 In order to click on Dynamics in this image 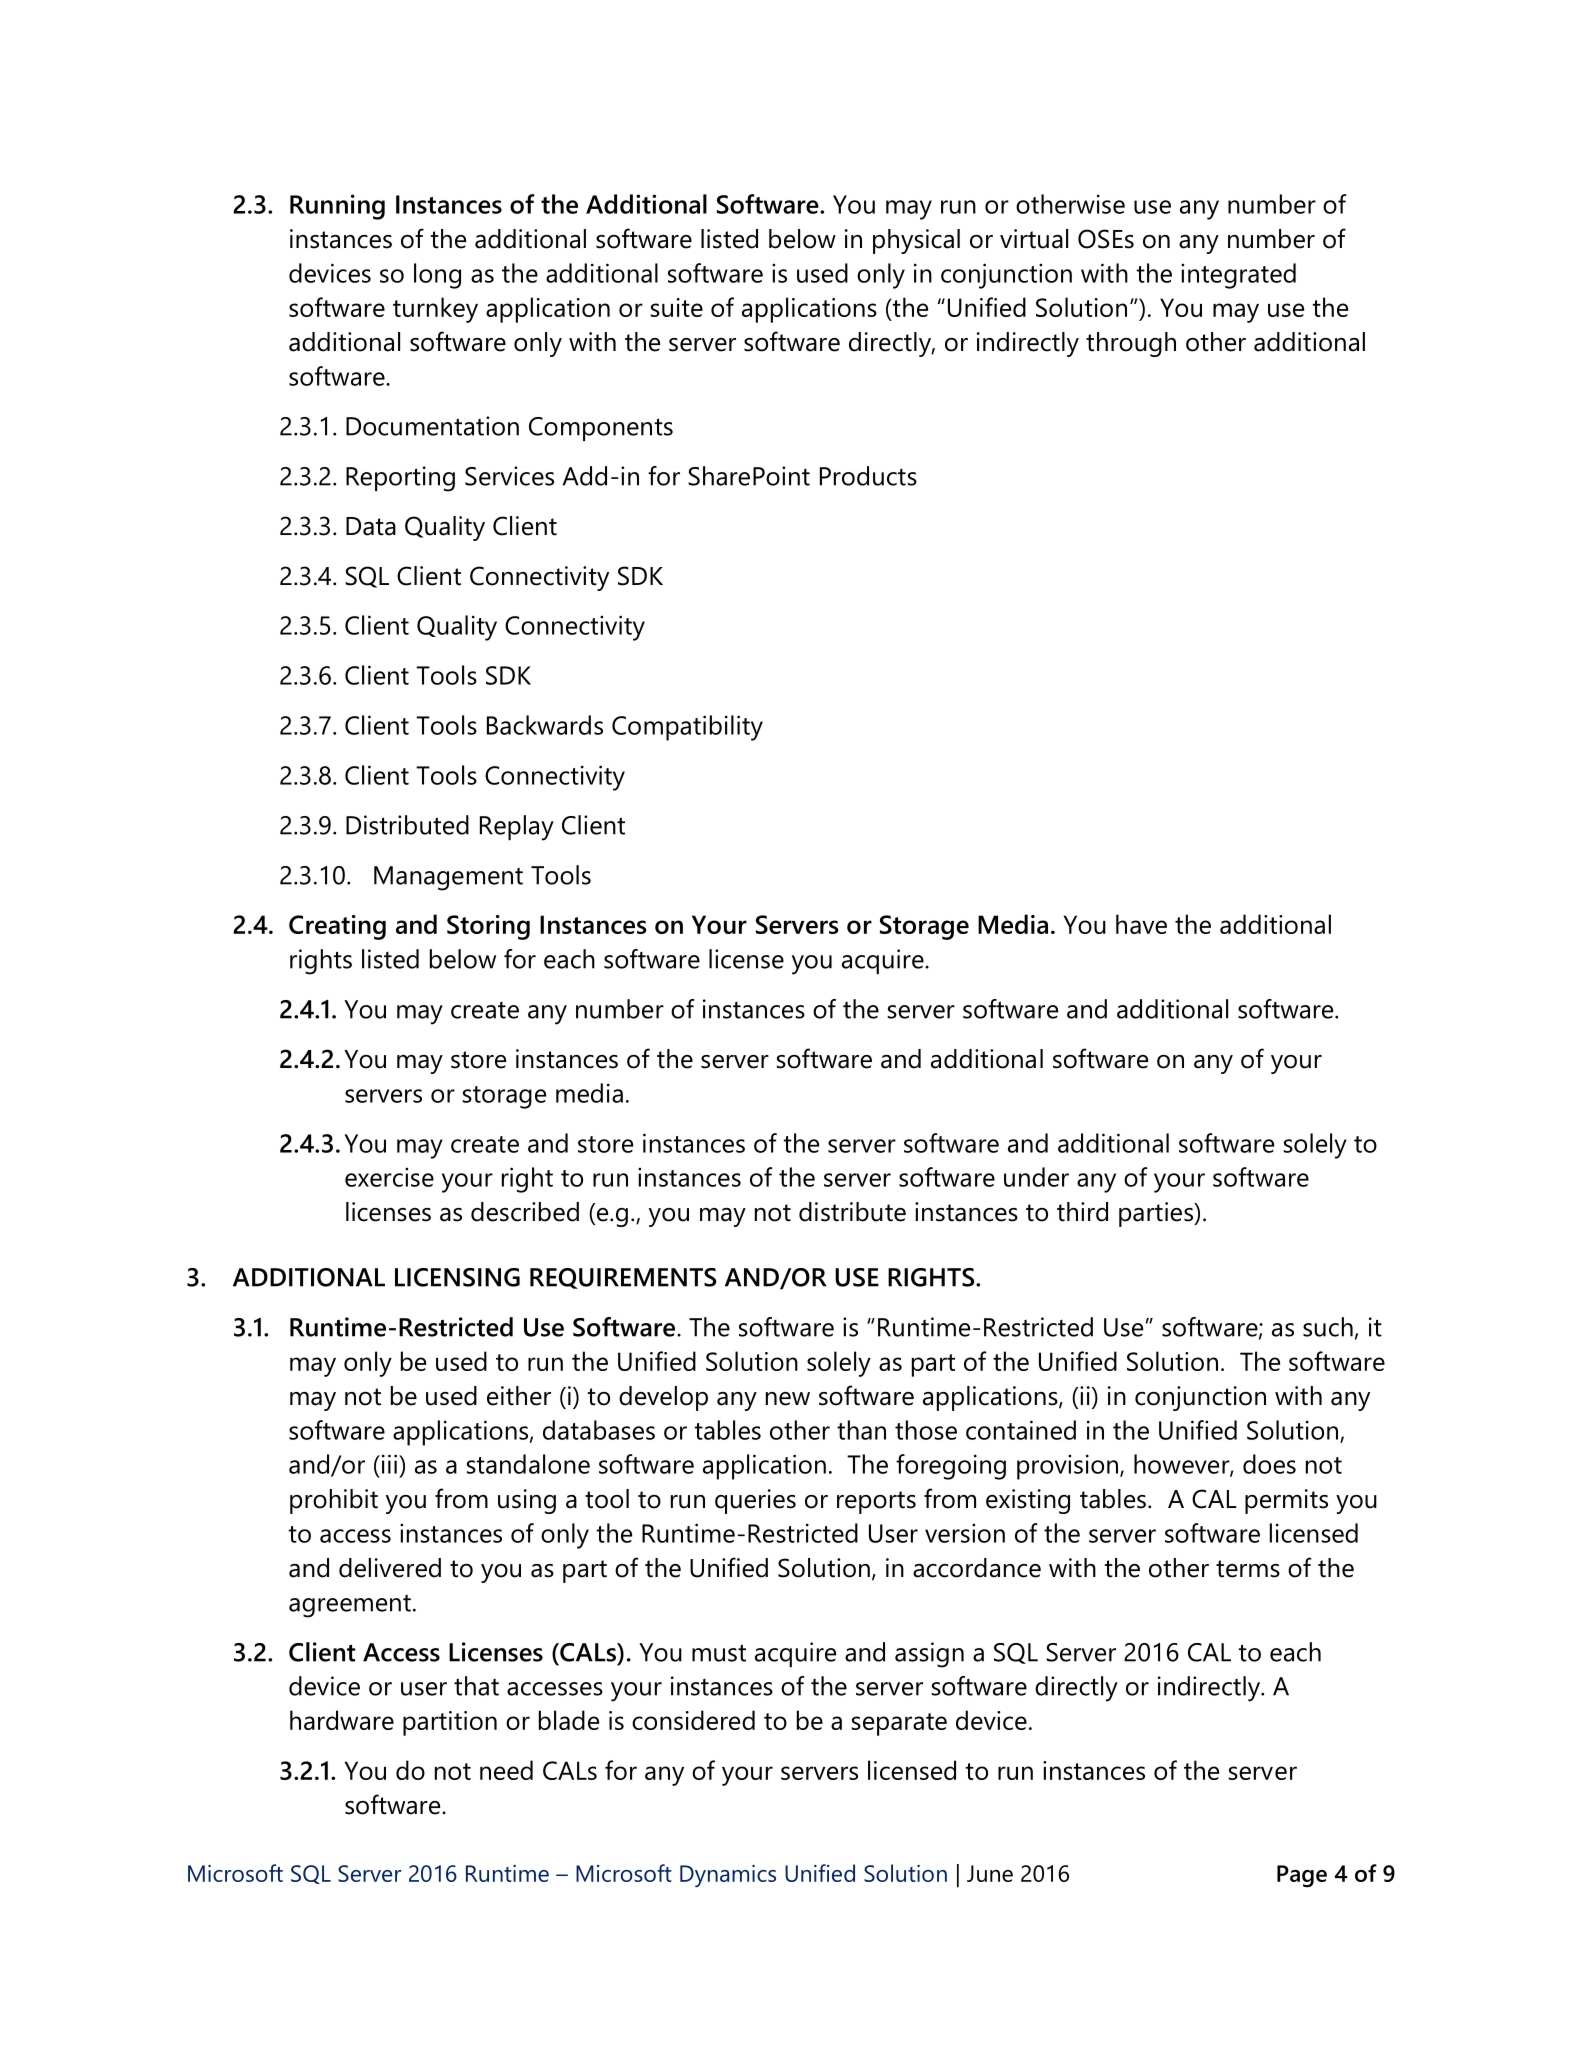, I will do `click(728, 1876)`.
